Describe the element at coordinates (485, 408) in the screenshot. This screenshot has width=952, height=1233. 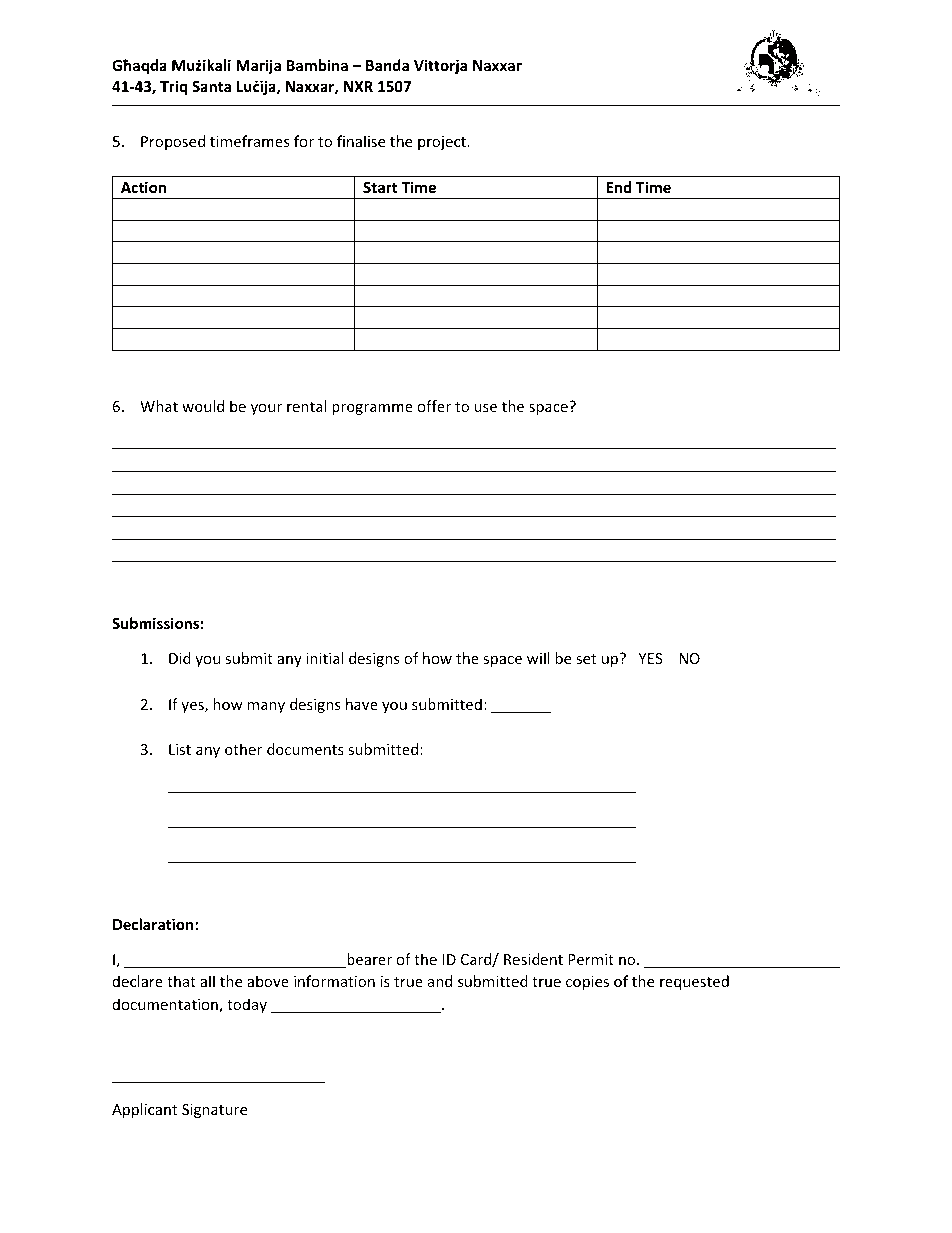
I see `use` at that location.
